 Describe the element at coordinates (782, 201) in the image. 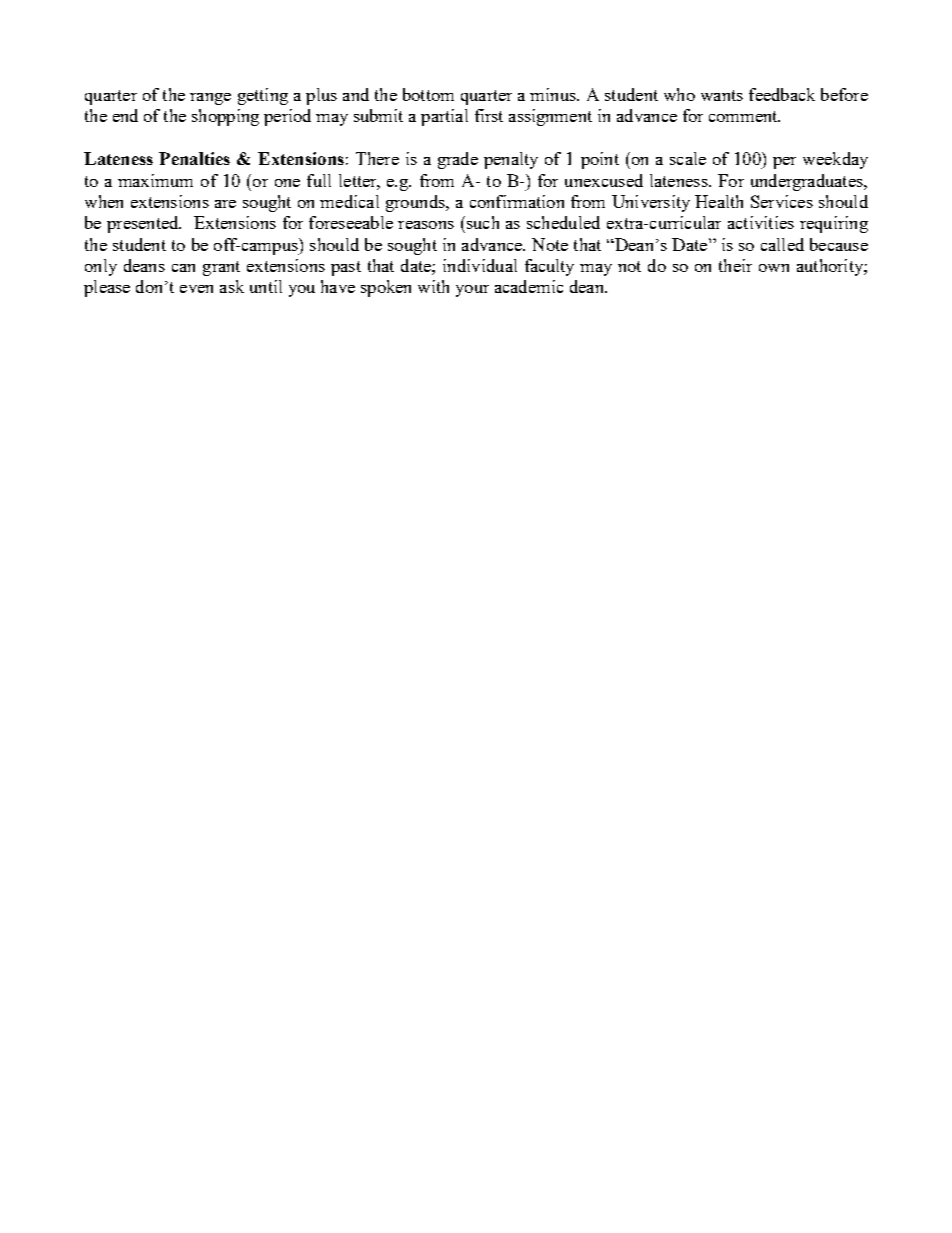

I see `Services` at that location.
